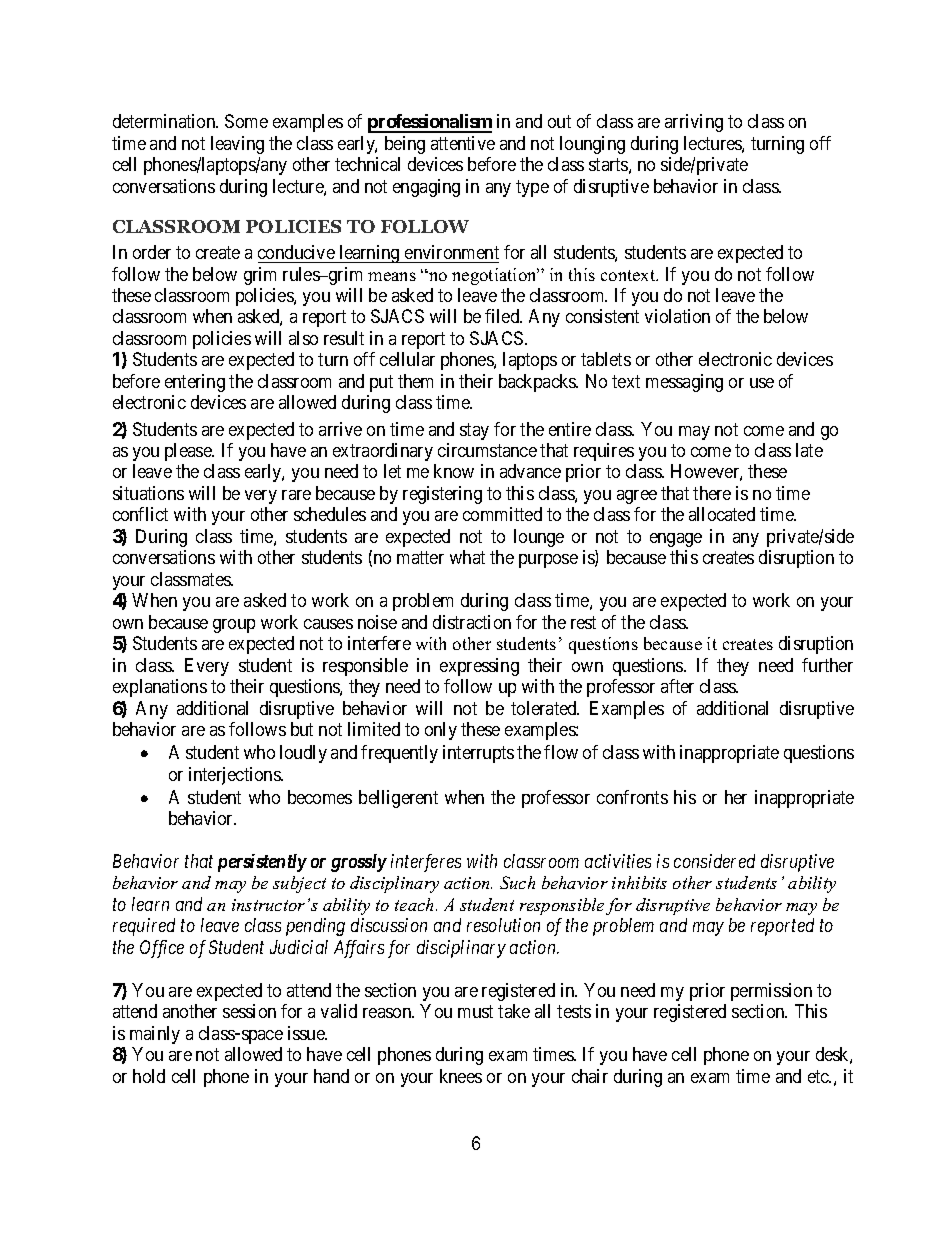 The width and height of the screenshot is (952, 1233). I want to click on knees, so click(461, 1076).
